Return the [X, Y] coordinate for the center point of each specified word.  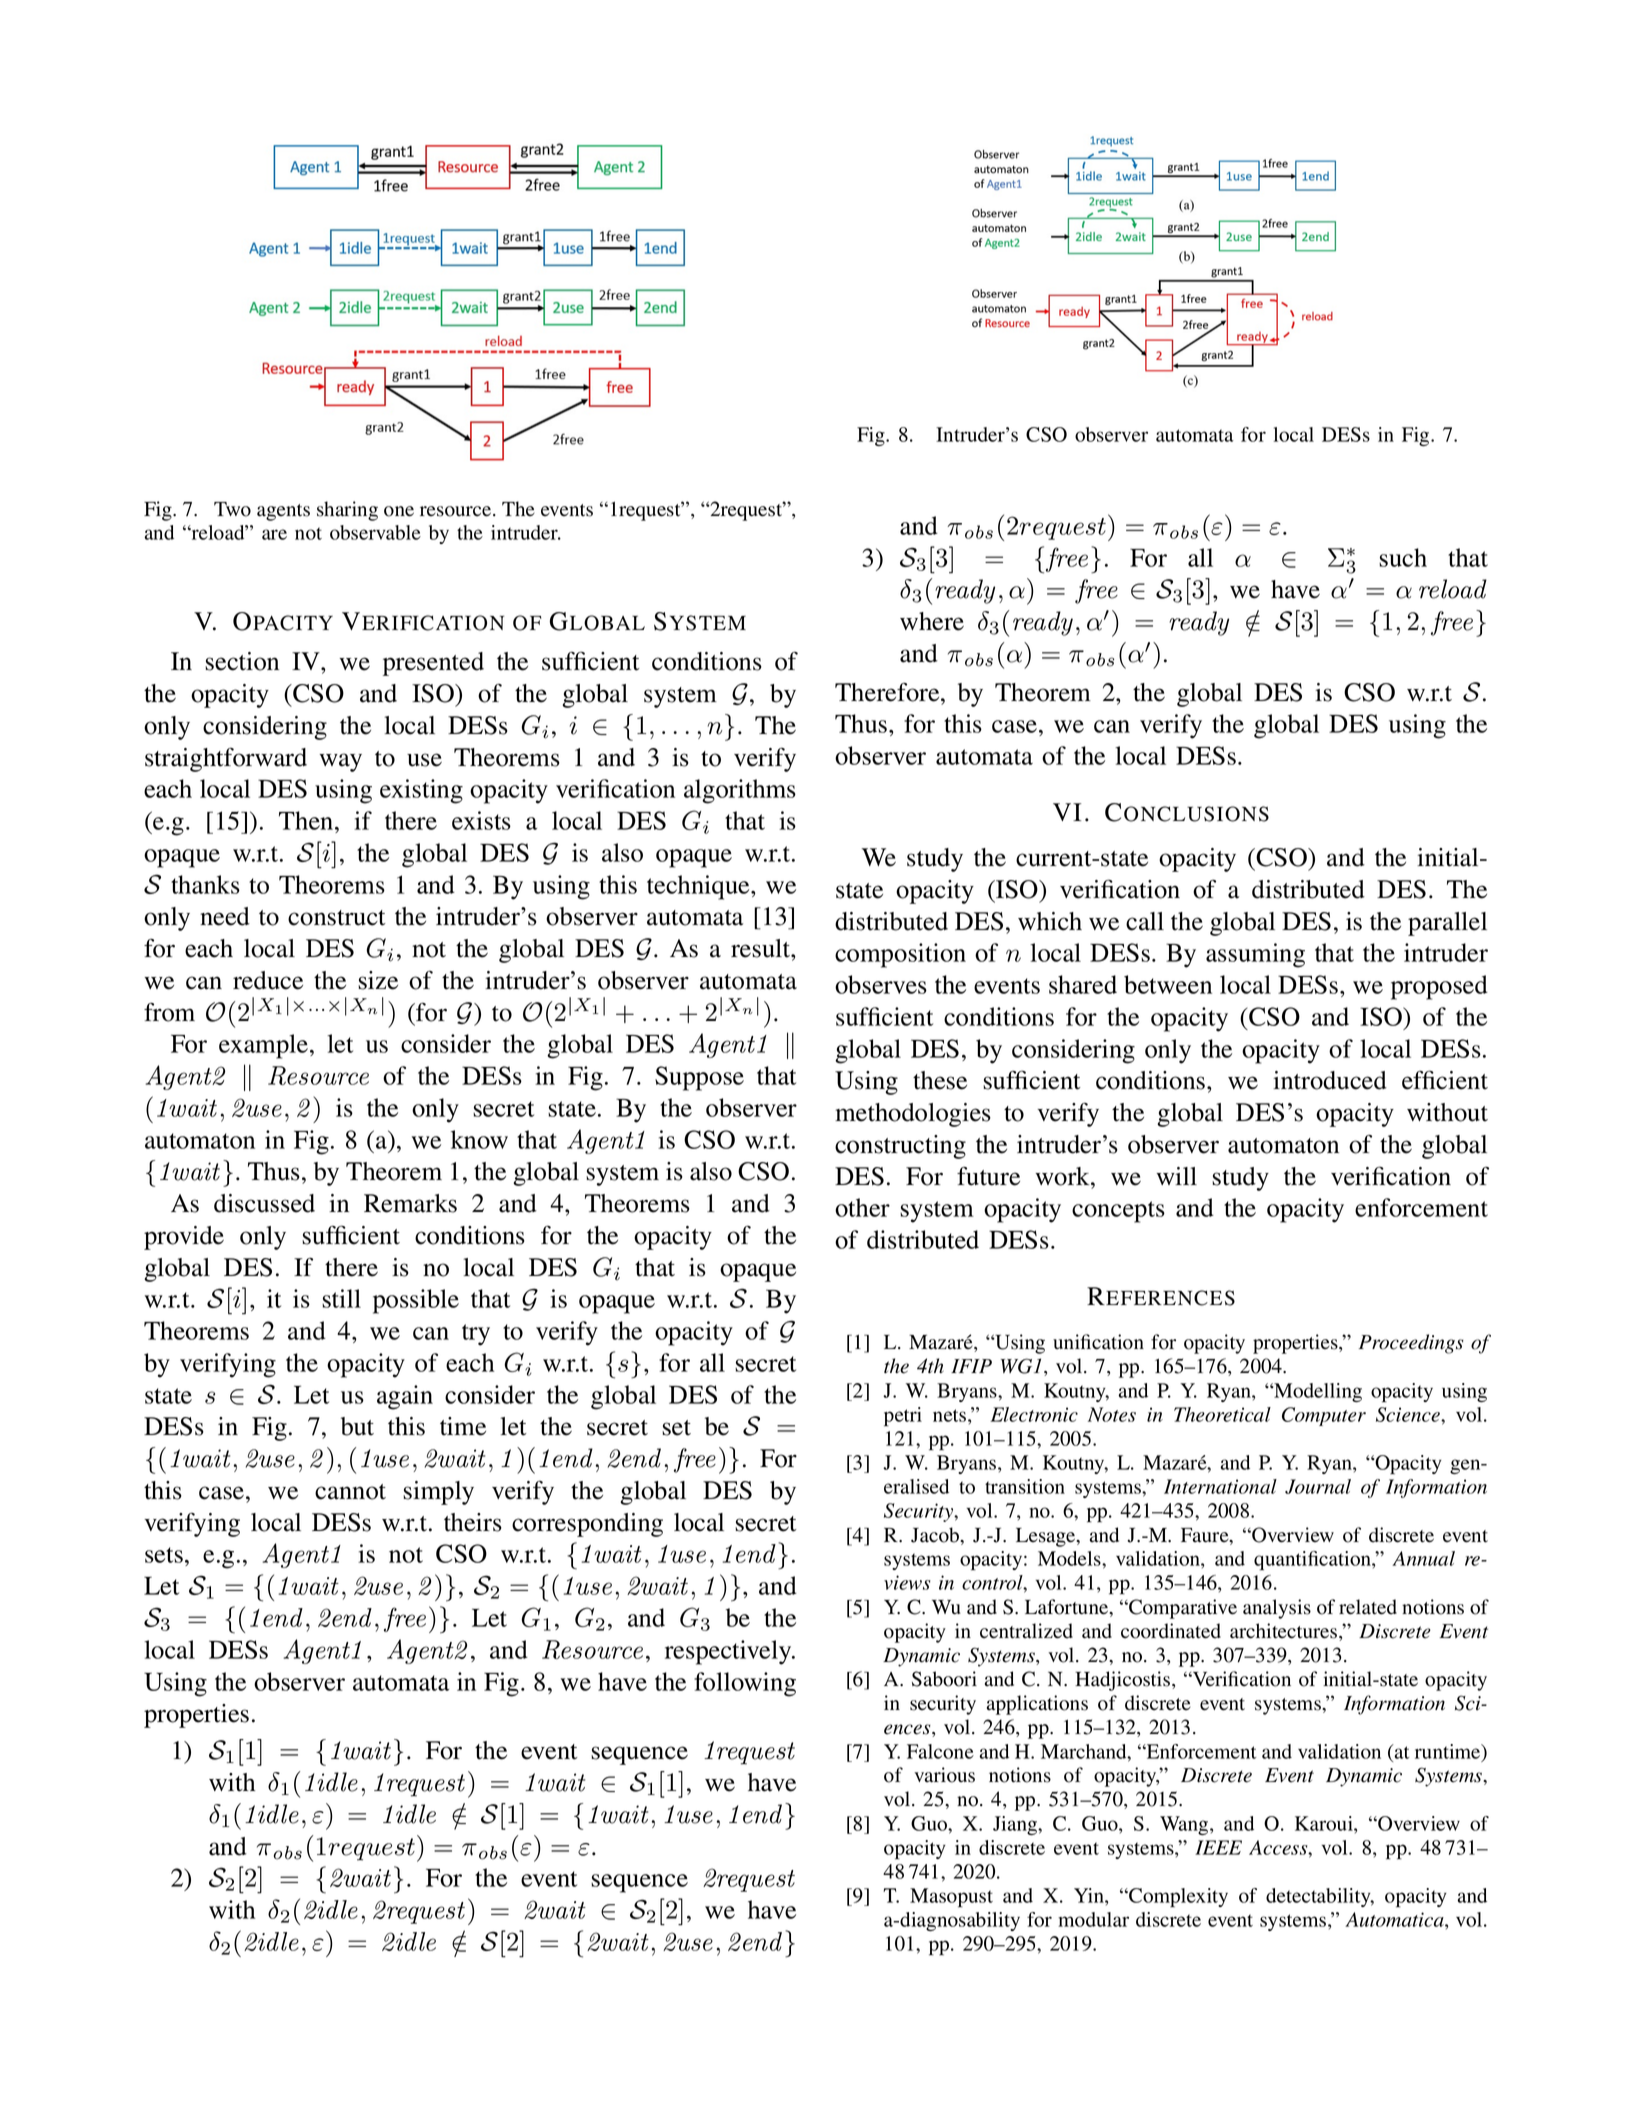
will [1177, 1176]
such [1403, 557]
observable [375, 532]
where [932, 621]
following [745, 1684]
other [862, 1207]
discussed [264, 1203]
